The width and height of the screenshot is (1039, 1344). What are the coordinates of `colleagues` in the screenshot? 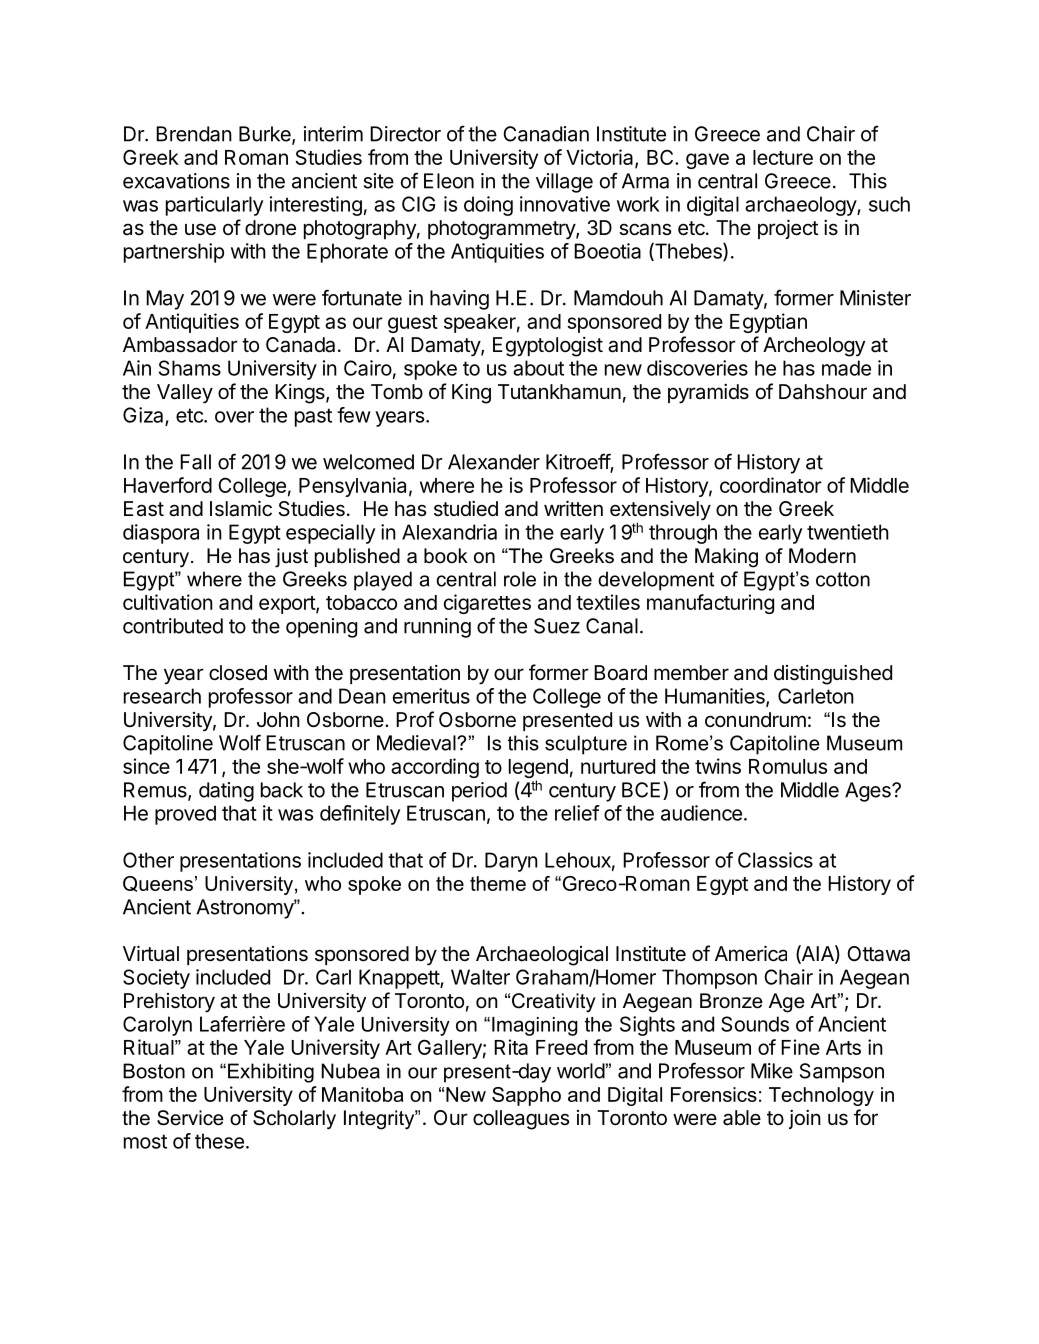 It's located at (521, 1120).
